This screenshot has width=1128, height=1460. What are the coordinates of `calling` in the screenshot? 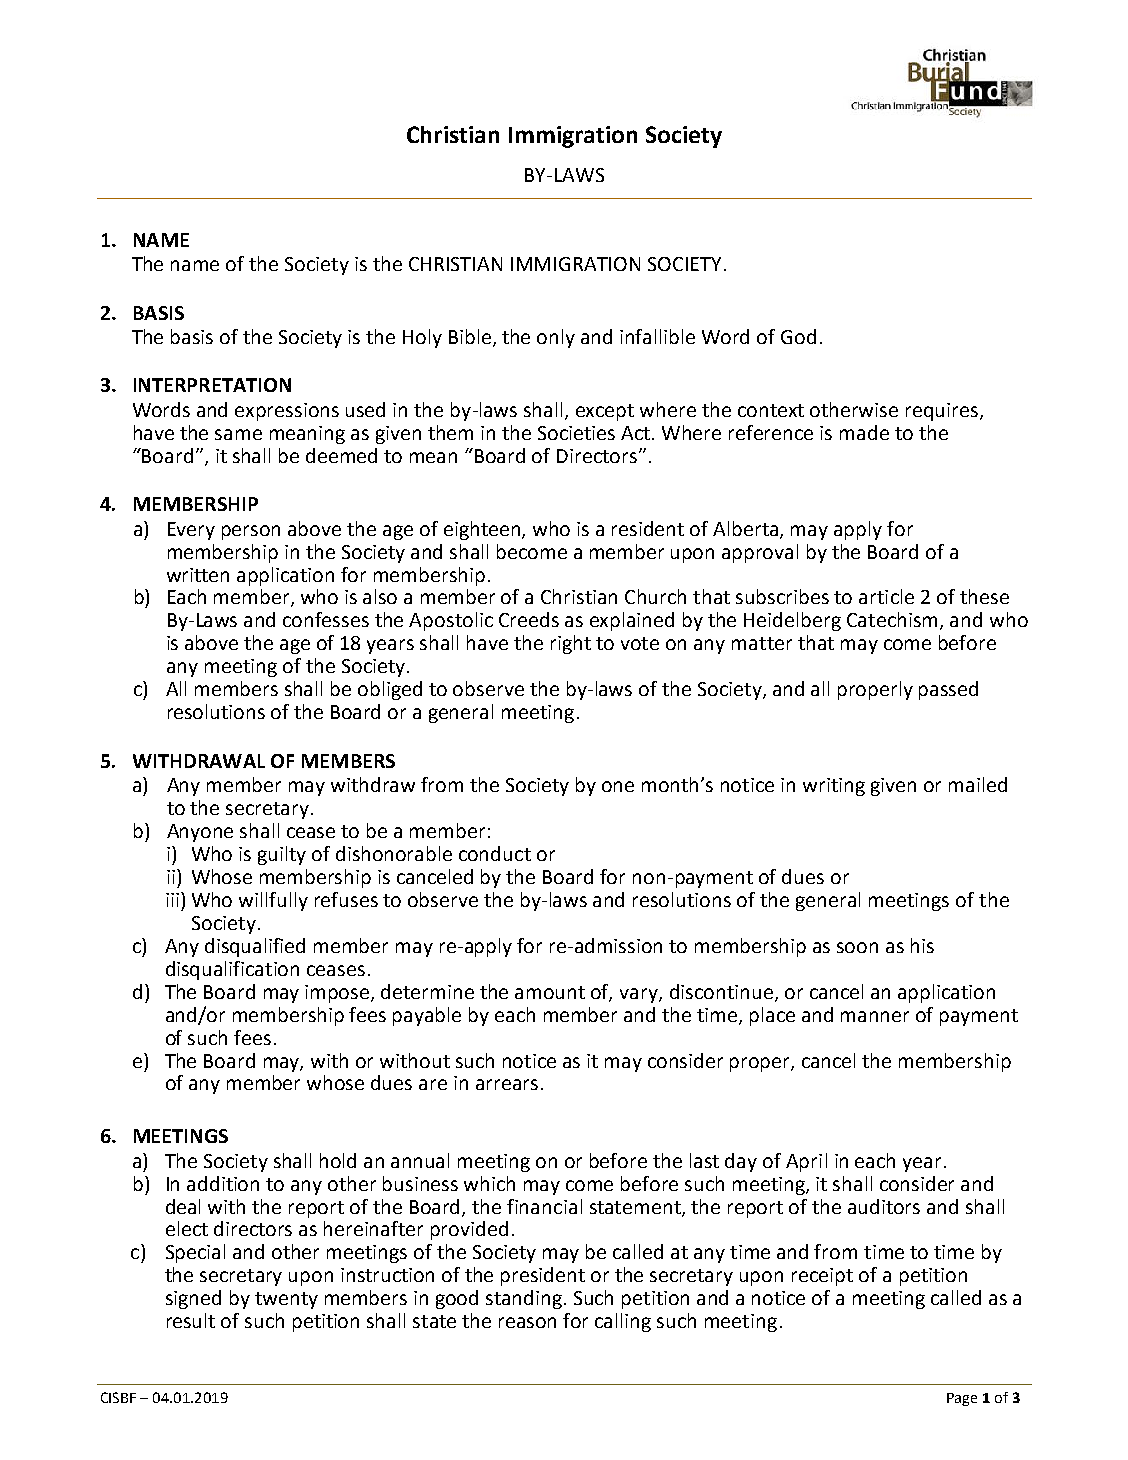 It's located at (623, 1322).
